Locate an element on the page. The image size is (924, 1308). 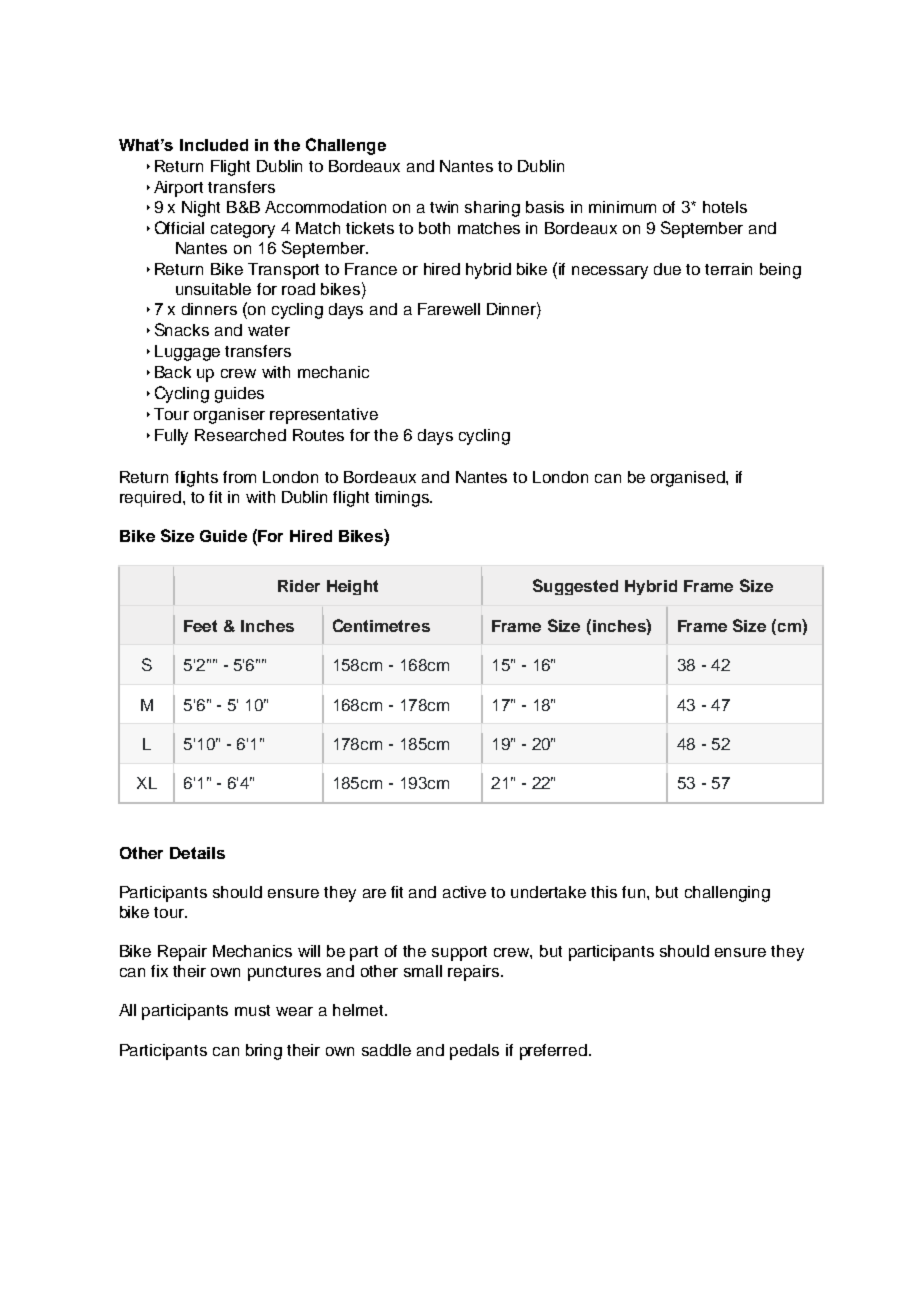
Details is located at coordinates (197, 853).
